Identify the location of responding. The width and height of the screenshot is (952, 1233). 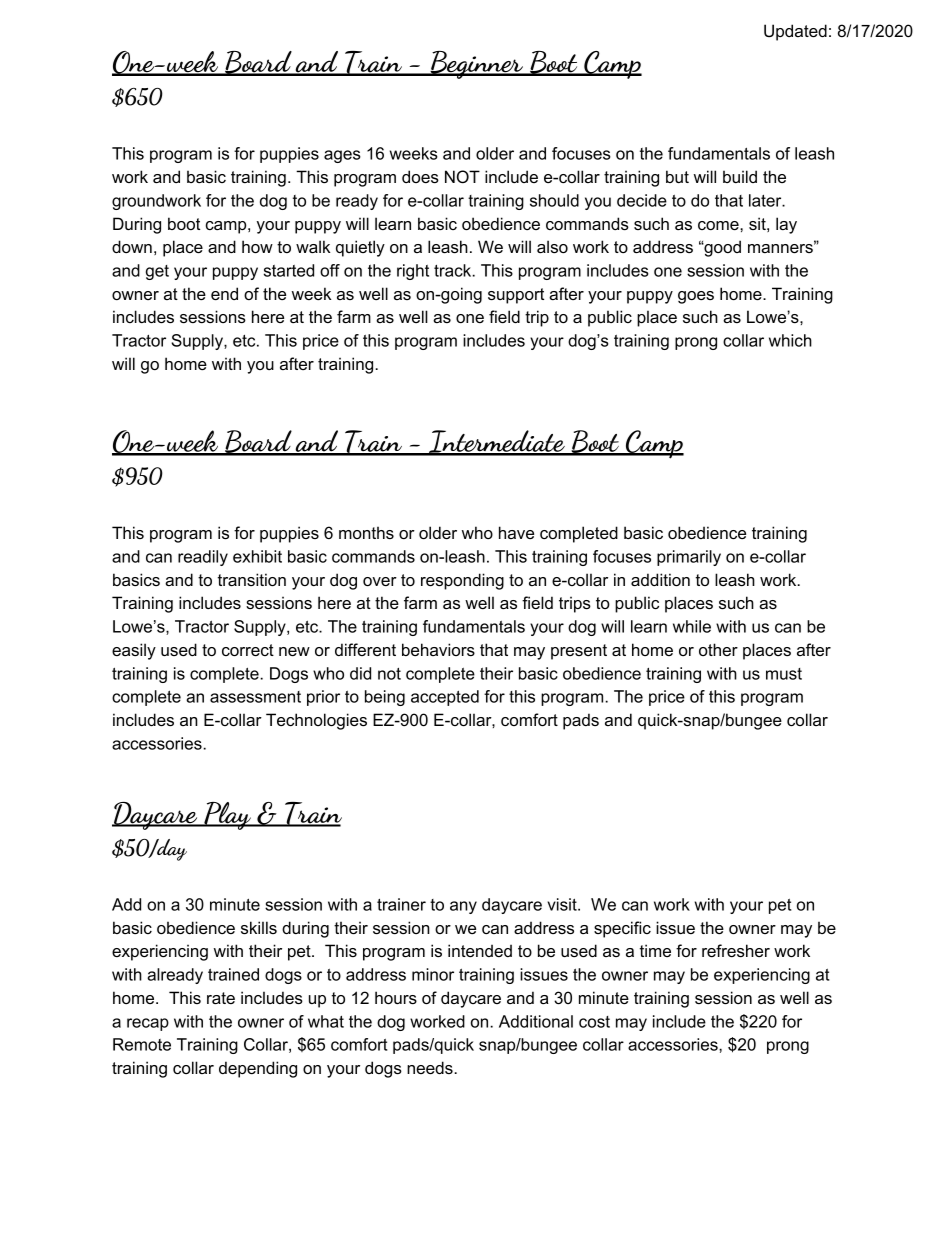
(462, 581).
